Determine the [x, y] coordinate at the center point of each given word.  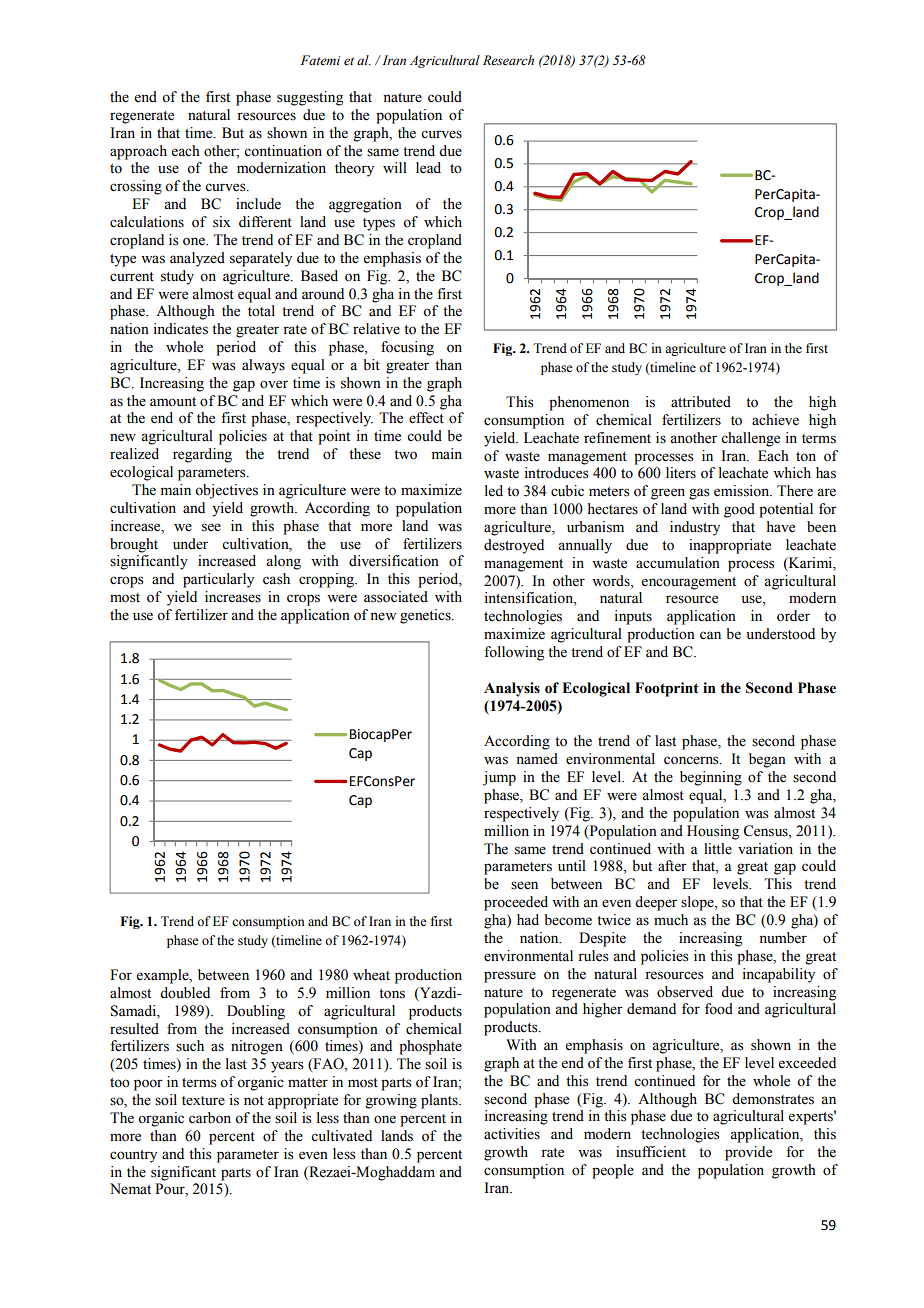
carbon [210, 1118]
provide [748, 1153]
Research [508, 60]
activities [512, 1134]
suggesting [310, 98]
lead [428, 168]
